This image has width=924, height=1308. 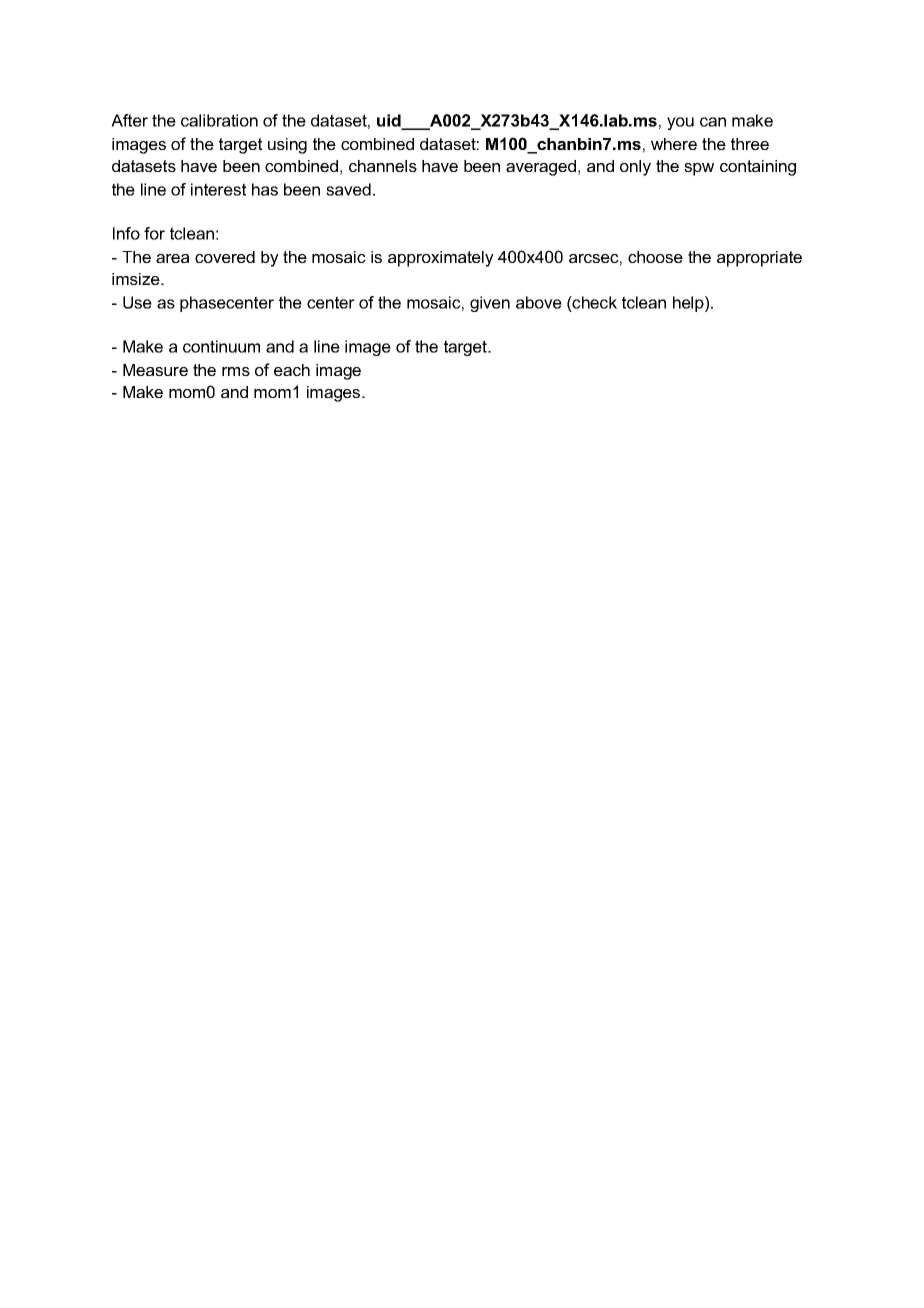 What do you see at coordinates (218, 189) in the image?
I see `interest` at bounding box center [218, 189].
